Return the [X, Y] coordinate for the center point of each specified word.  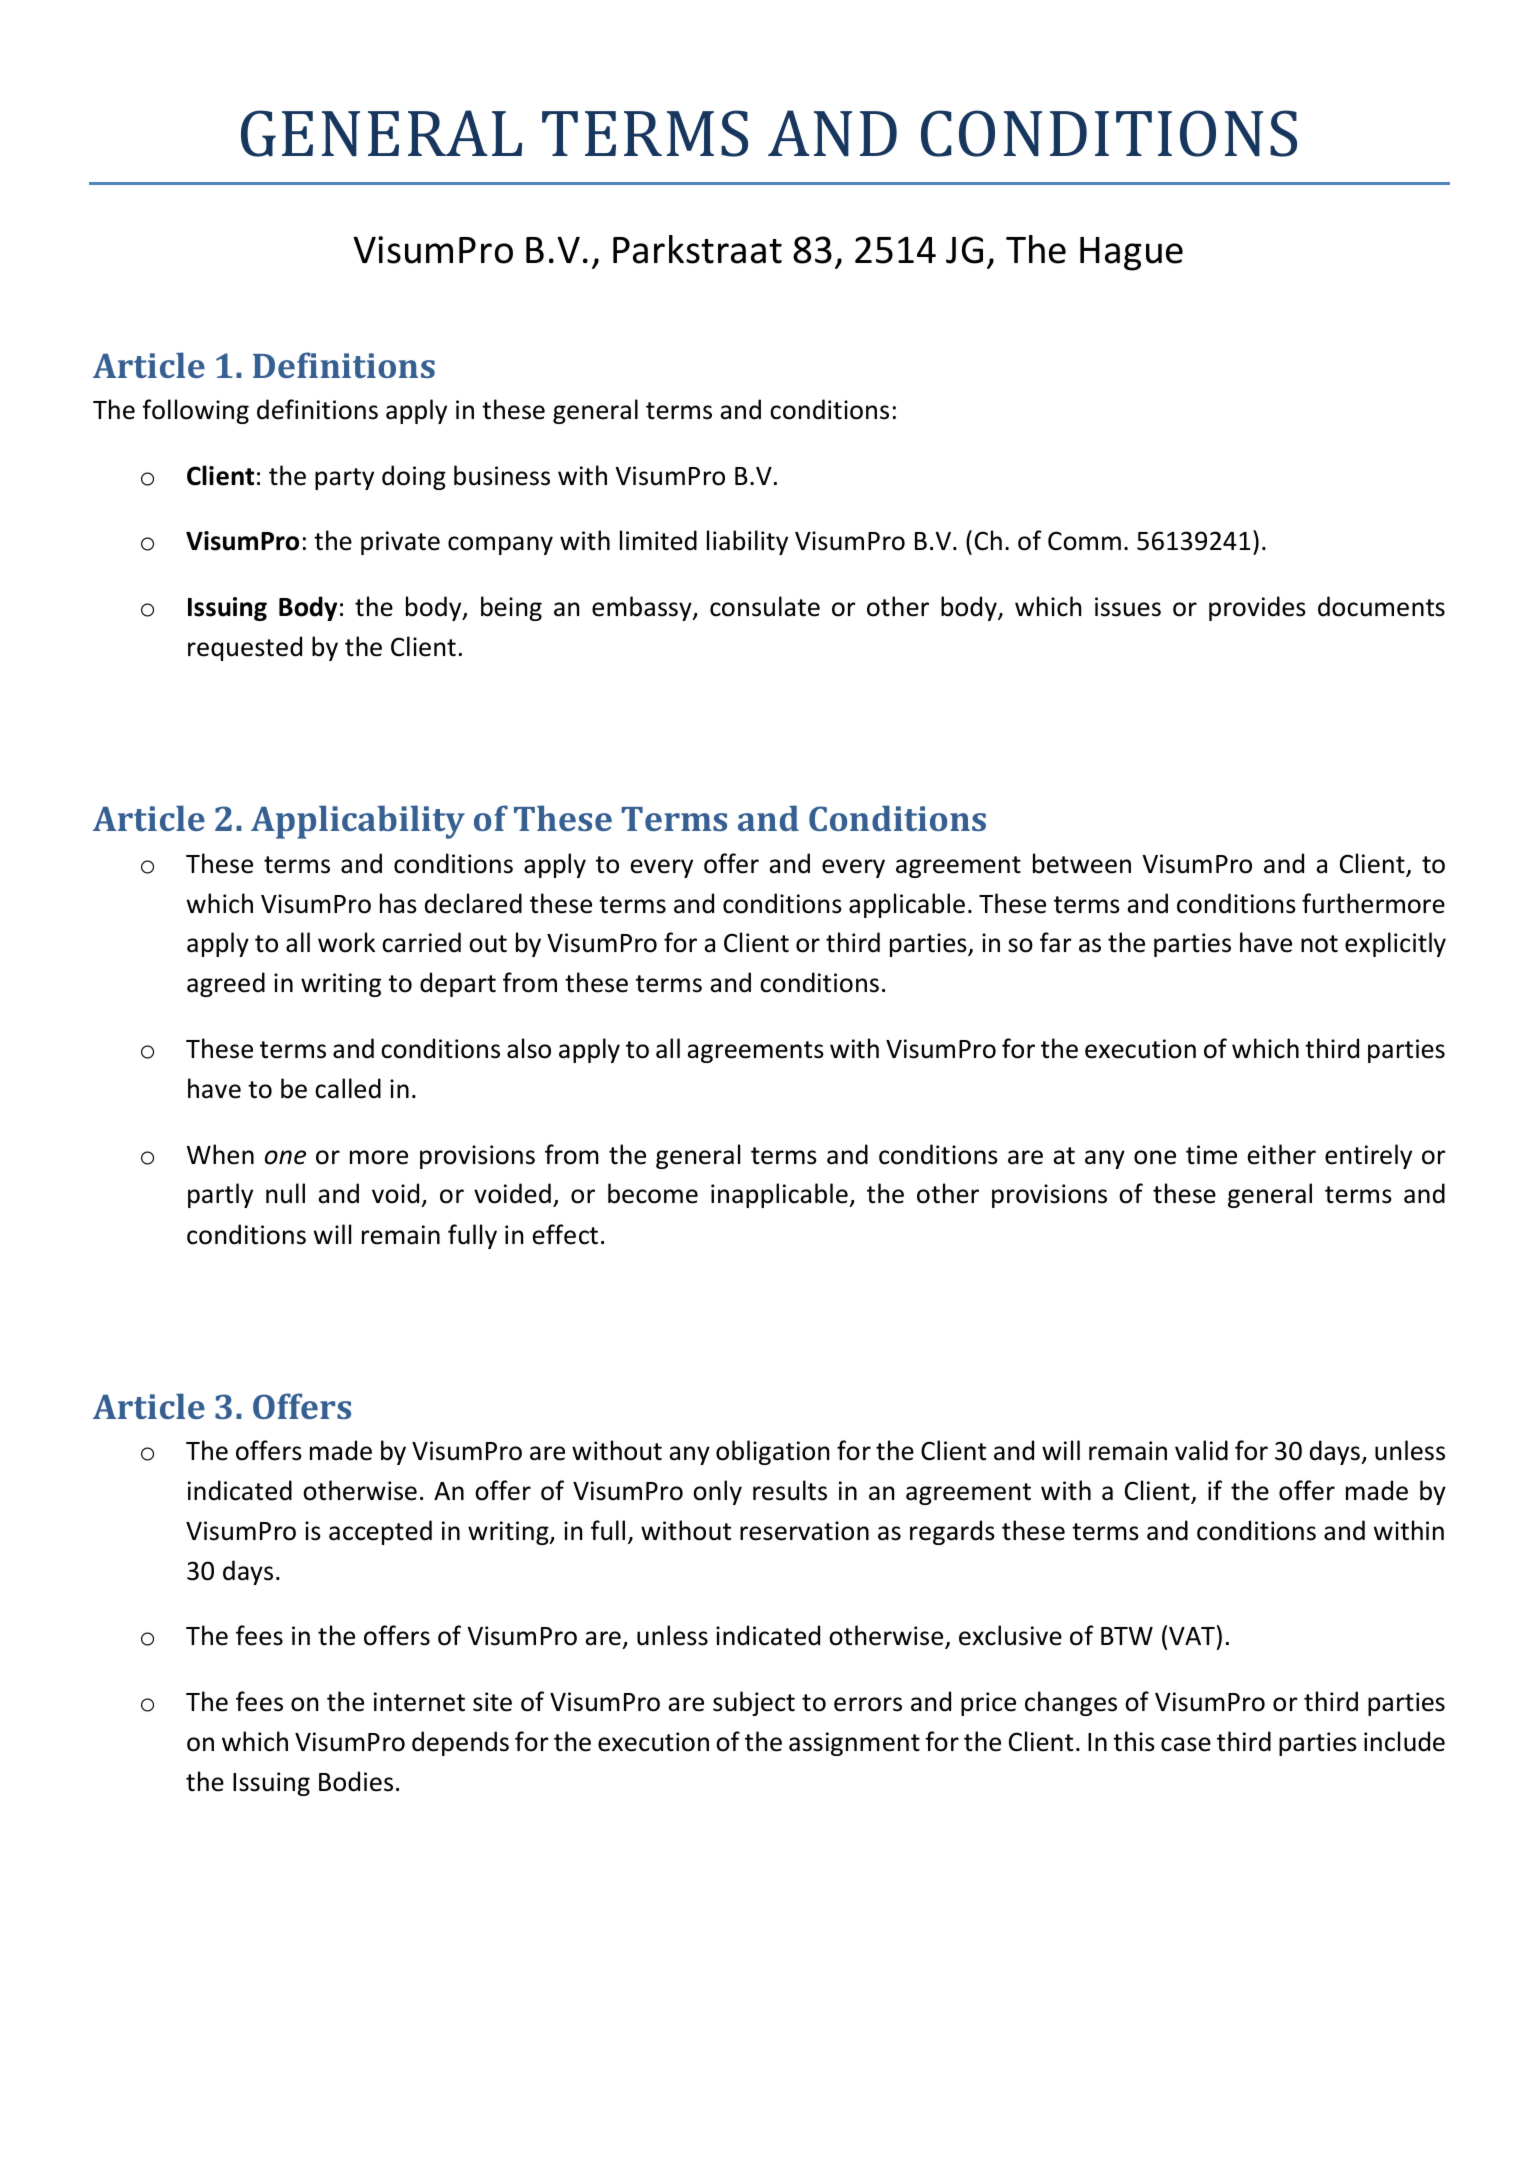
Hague [1131, 254]
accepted [380, 1532]
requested [245, 648]
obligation [772, 1452]
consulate [765, 606]
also [529, 1048]
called [348, 1088]
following [195, 411]
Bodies [356, 1781]
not [1319, 944]
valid [1201, 1450]
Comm [1084, 541]
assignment [854, 1744]
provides [1257, 608]
